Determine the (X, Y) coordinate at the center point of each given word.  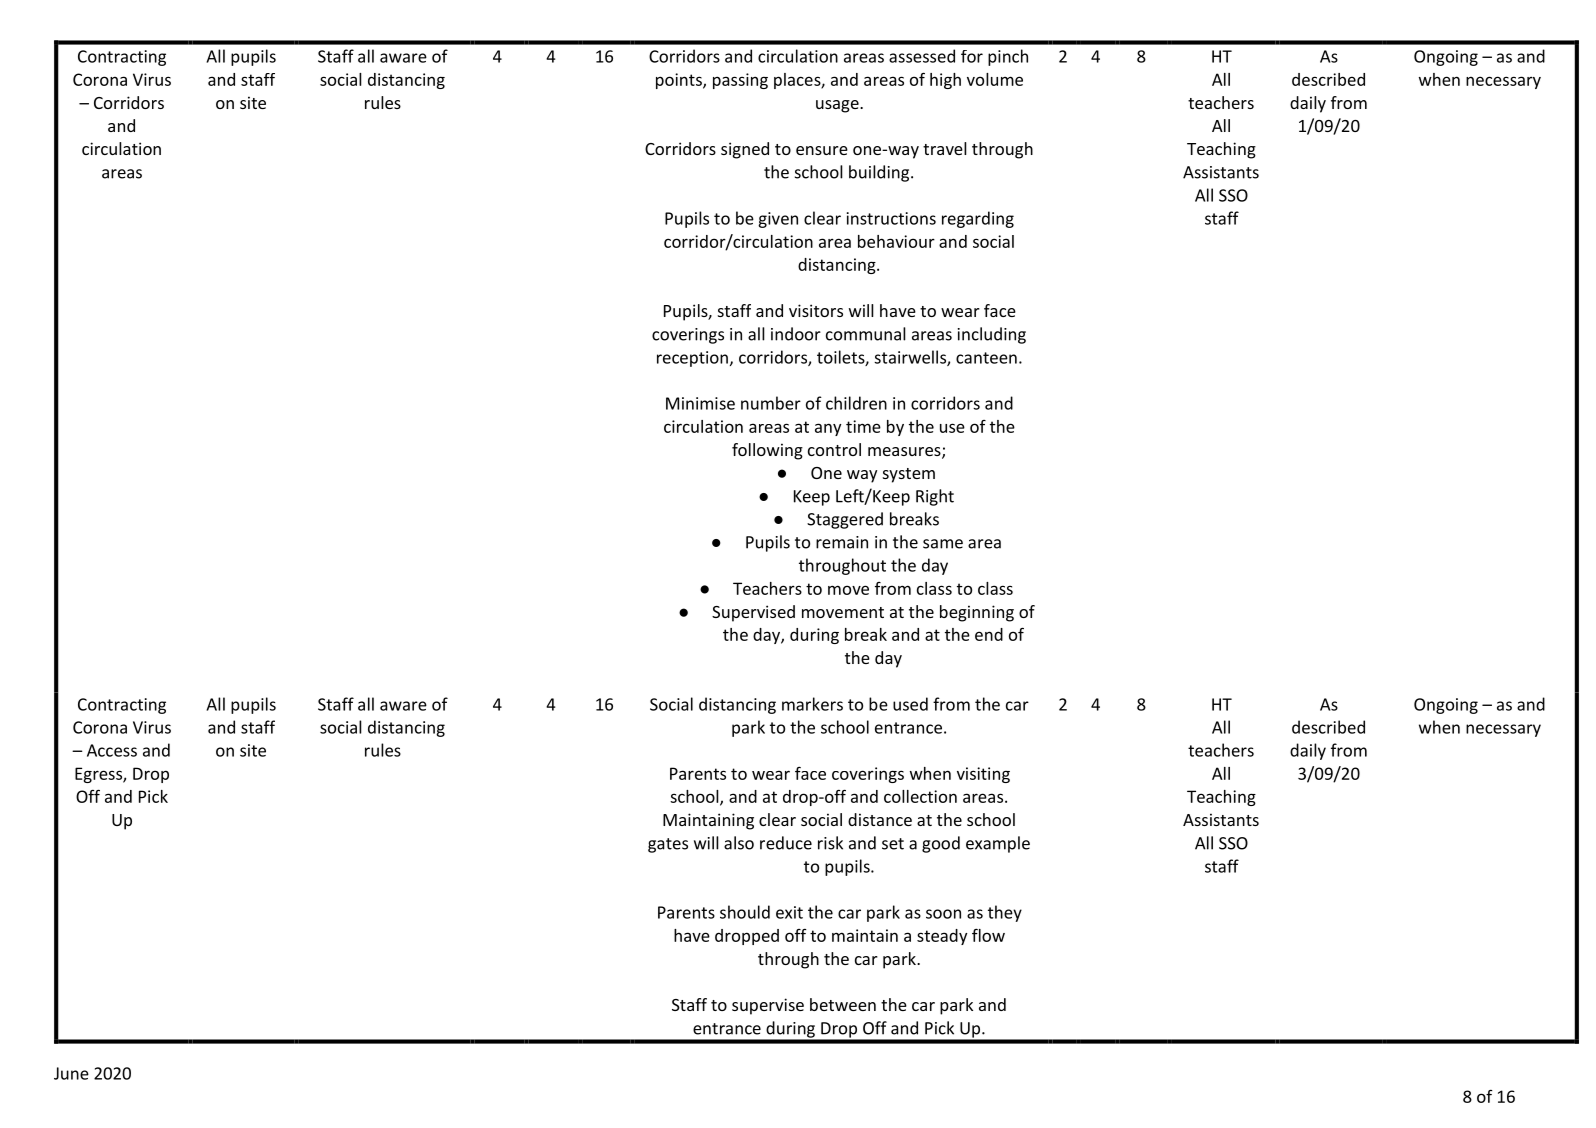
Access (112, 750)
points (680, 81)
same (943, 544)
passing (740, 81)
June (71, 1073)
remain (842, 542)
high (945, 81)
